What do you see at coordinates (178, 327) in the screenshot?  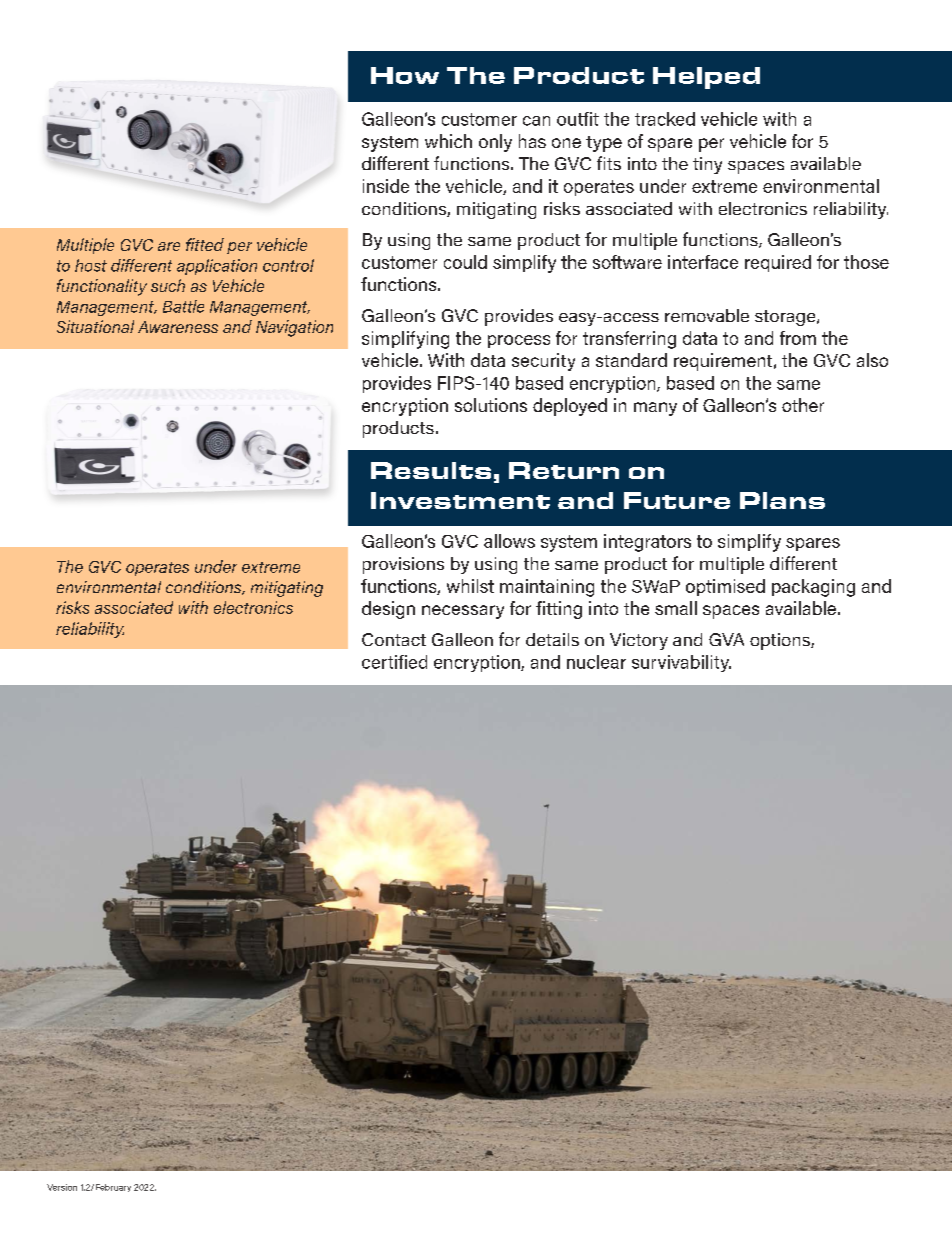 I see `Awareness` at bounding box center [178, 327].
